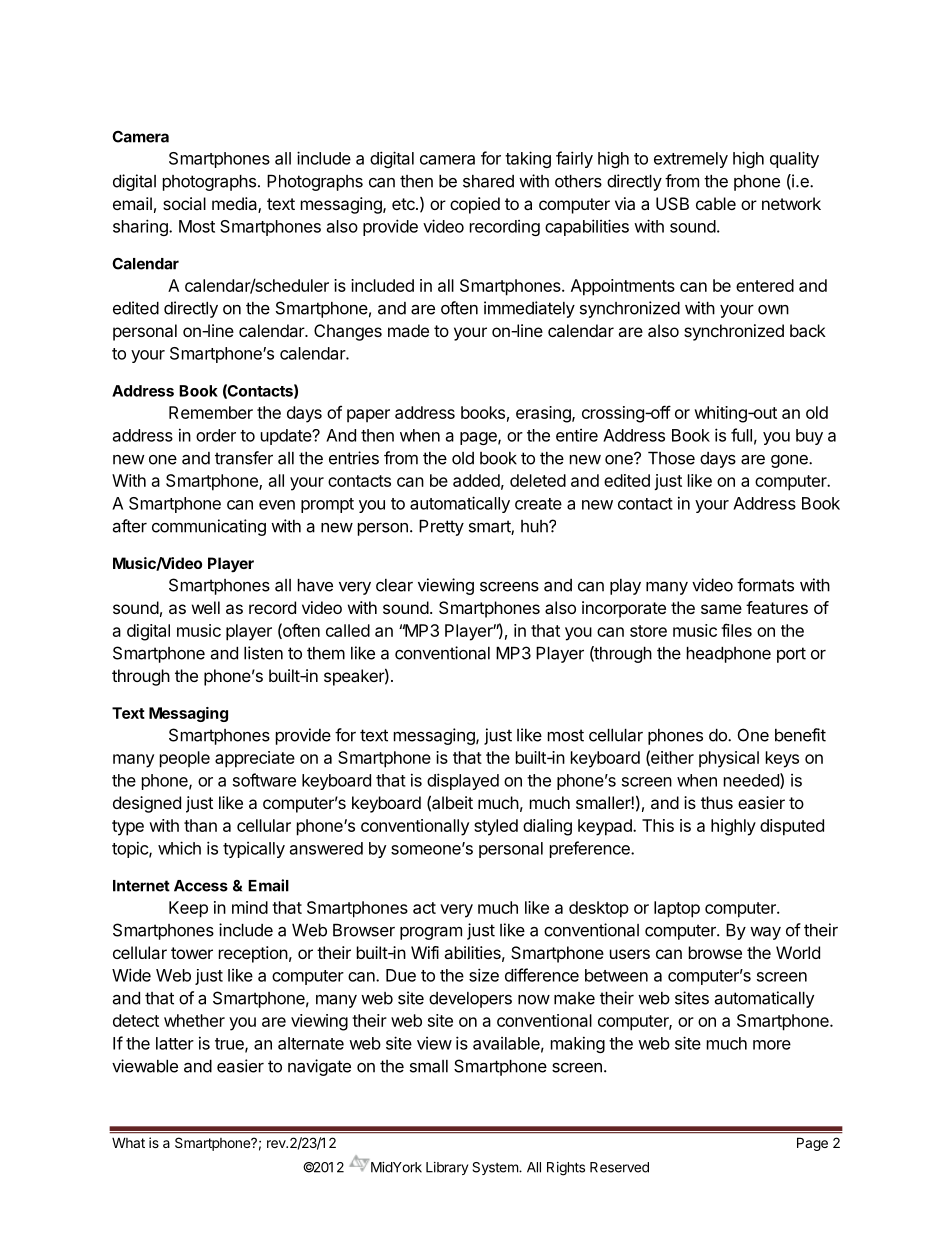 This page has height=1233, width=952. I want to click on cable, so click(716, 203).
